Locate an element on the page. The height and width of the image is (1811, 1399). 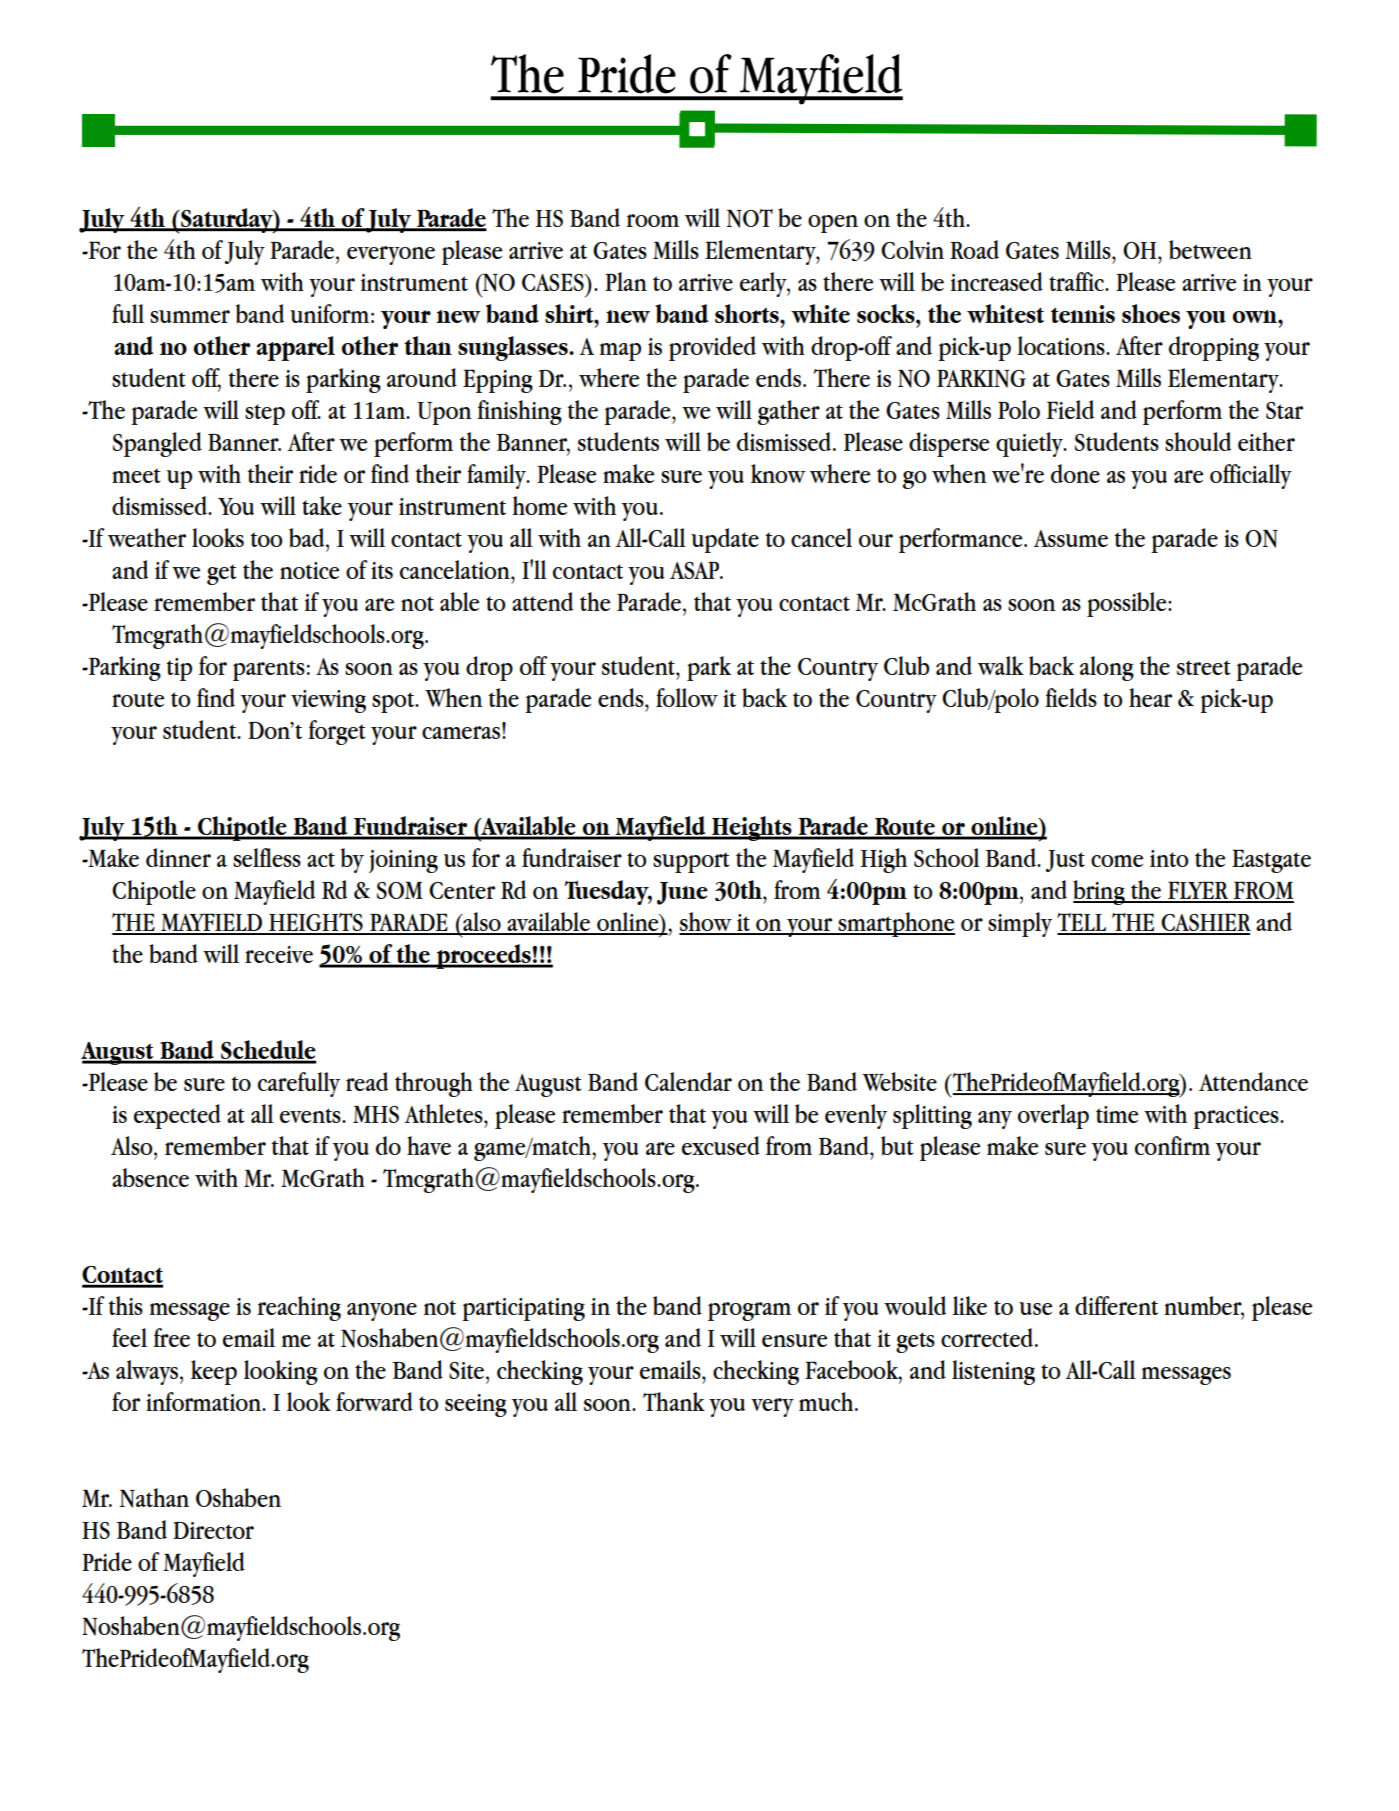
Director is located at coordinates (213, 1530).
